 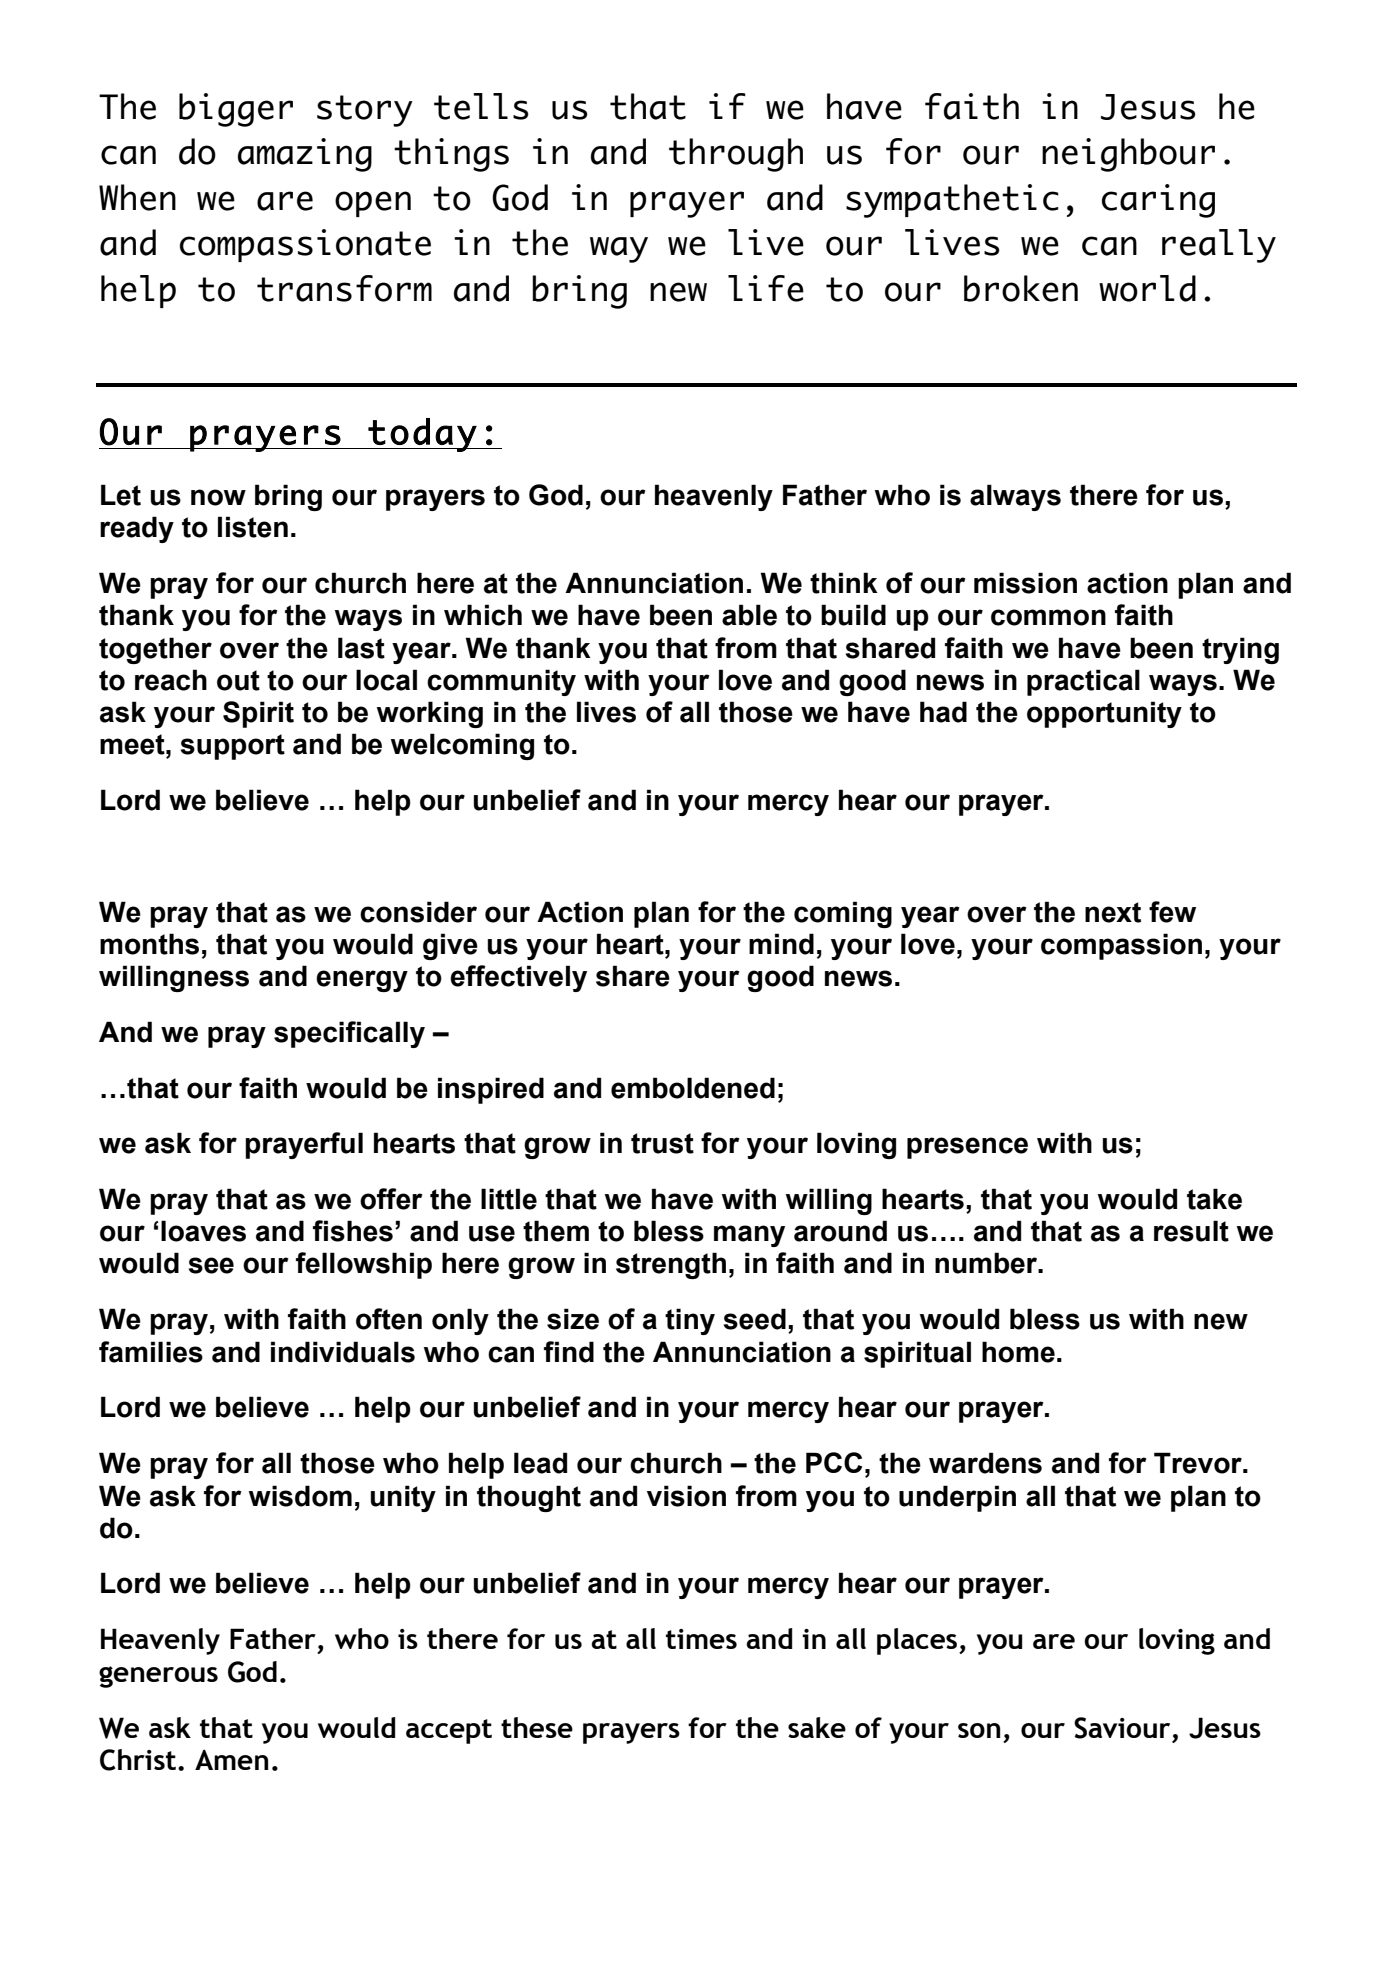 What do you see at coordinates (781, 944) in the page?
I see `mind` at bounding box center [781, 944].
